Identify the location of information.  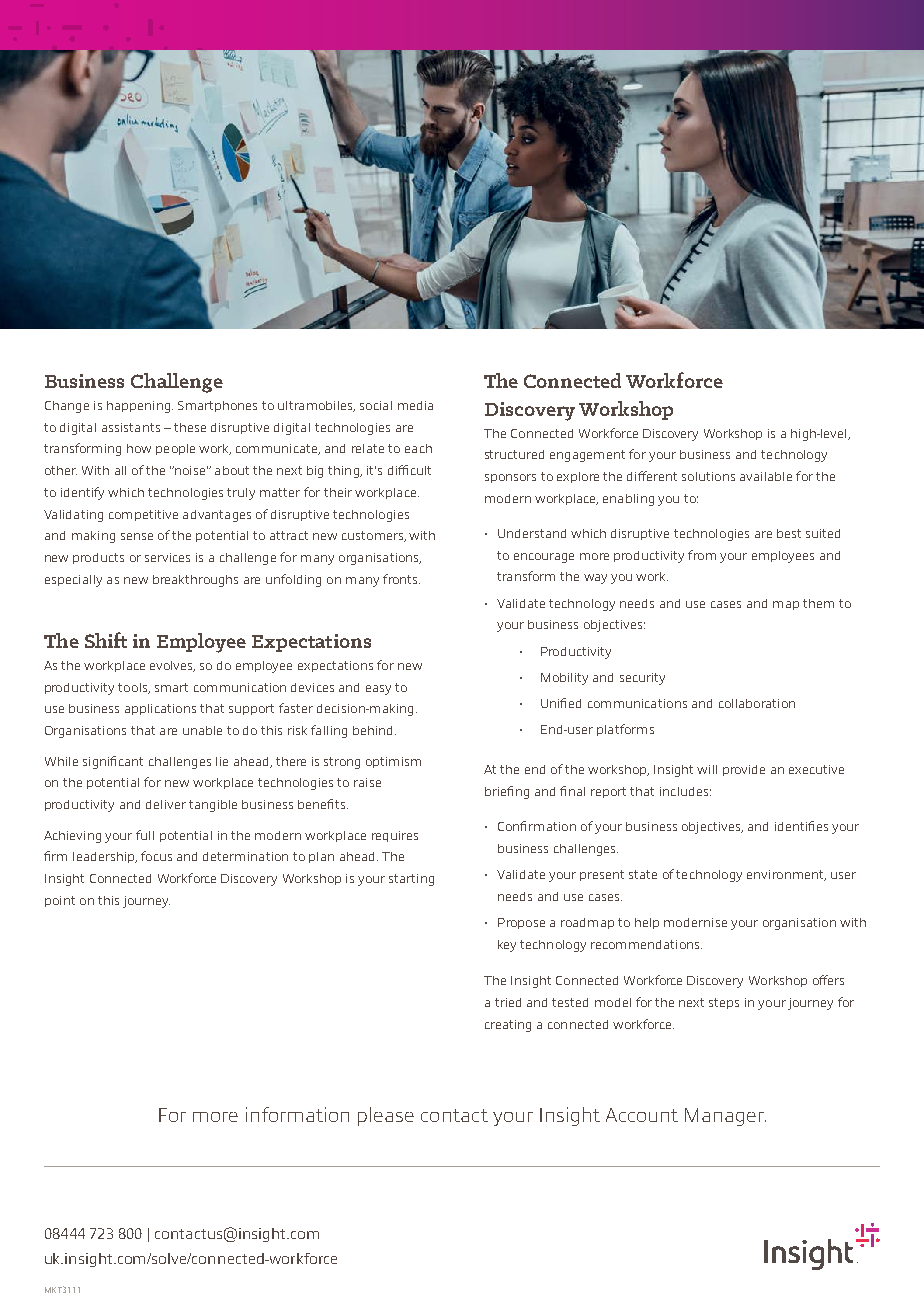
(297, 1114).
